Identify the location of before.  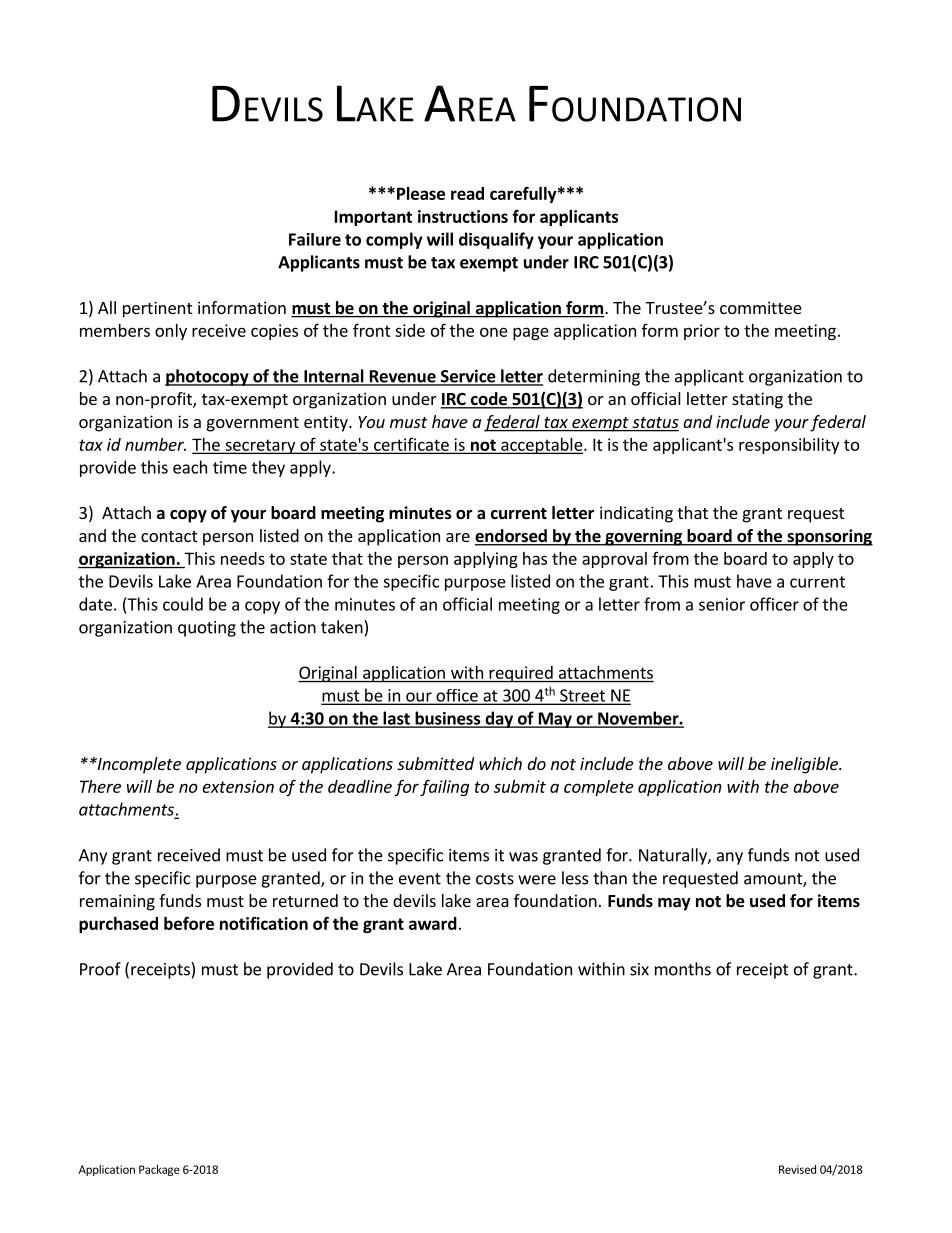
(189, 923).
